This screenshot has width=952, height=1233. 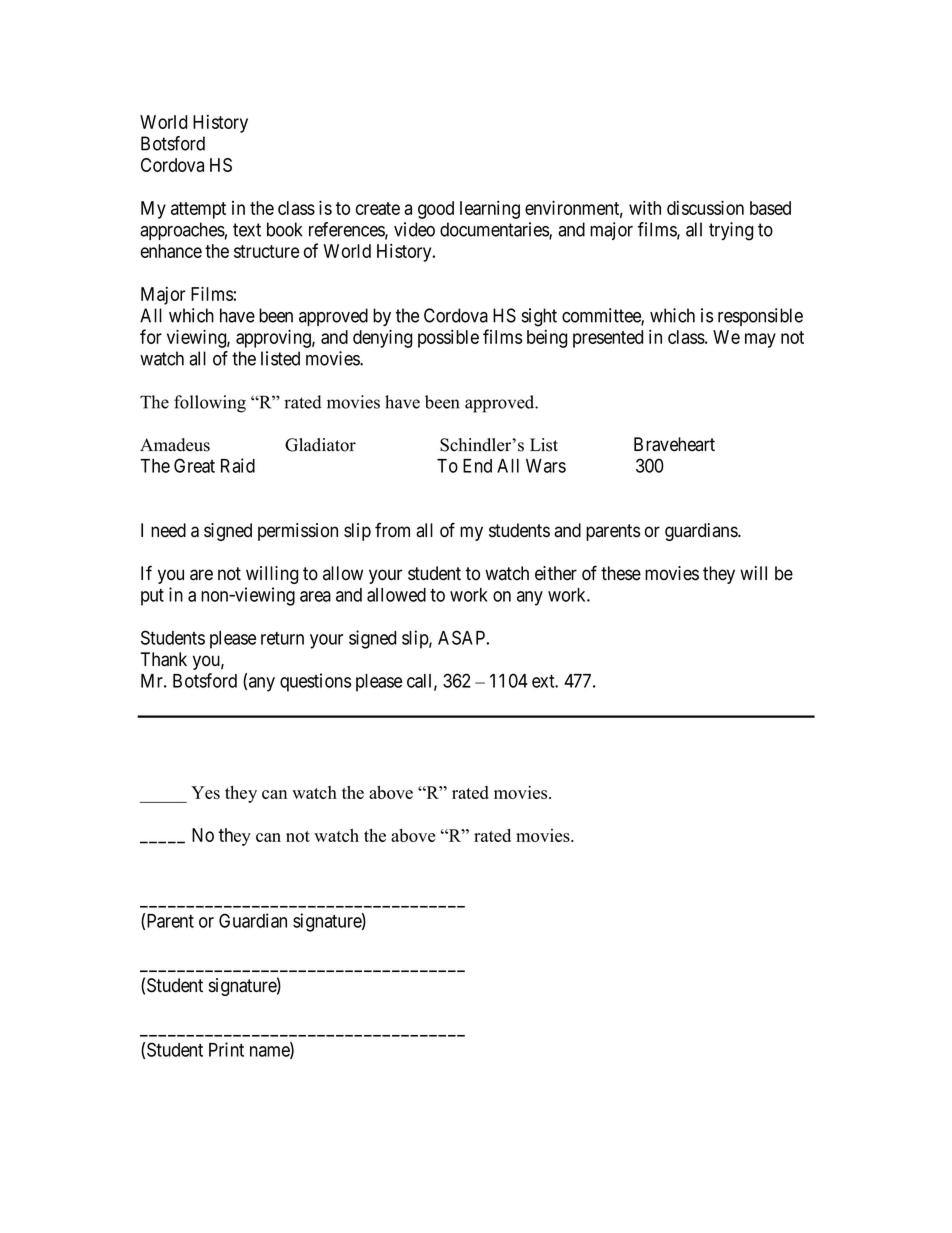 I want to click on text, so click(x=247, y=230).
